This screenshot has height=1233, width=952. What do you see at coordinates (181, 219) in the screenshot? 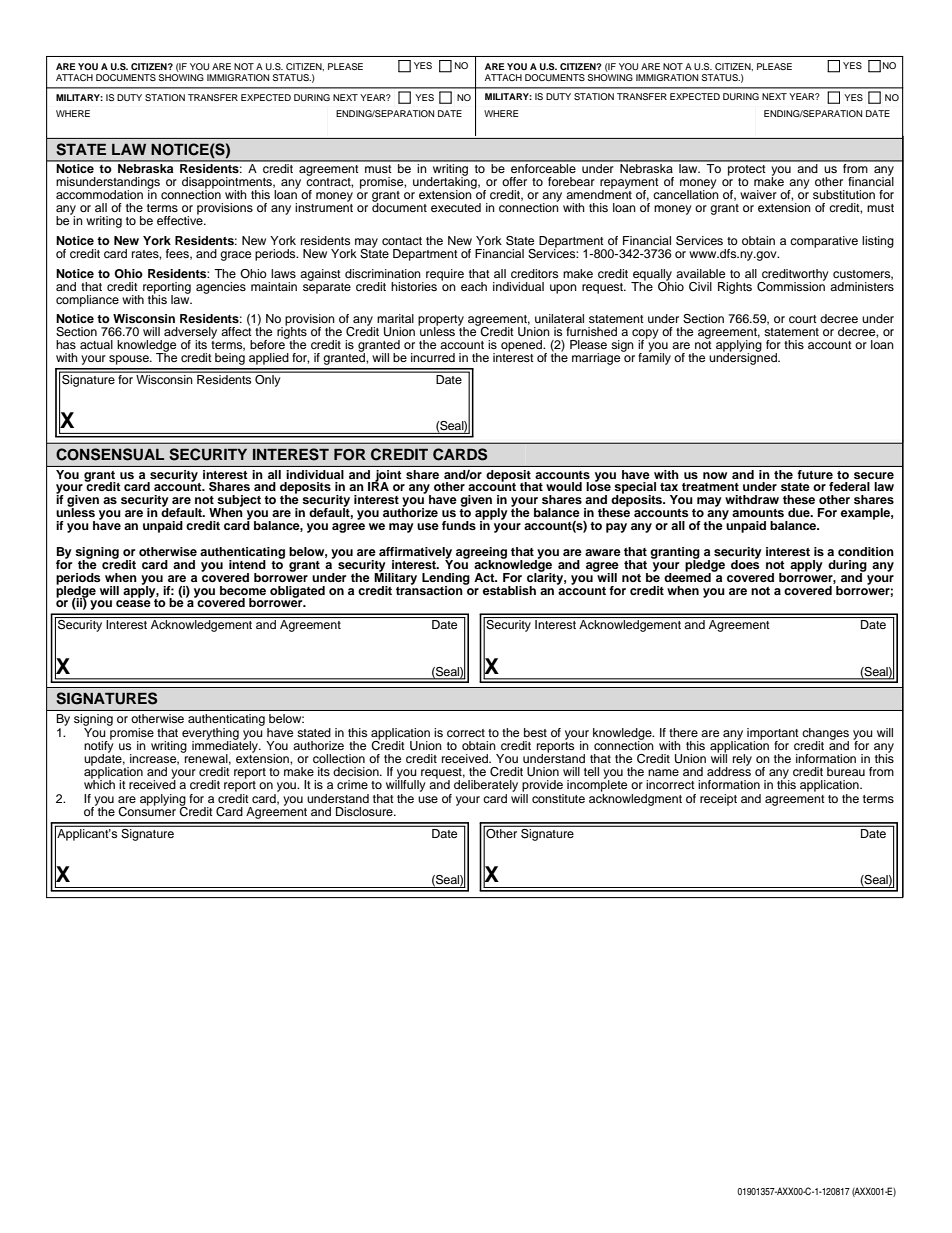
I see `effective` at bounding box center [181, 219].
